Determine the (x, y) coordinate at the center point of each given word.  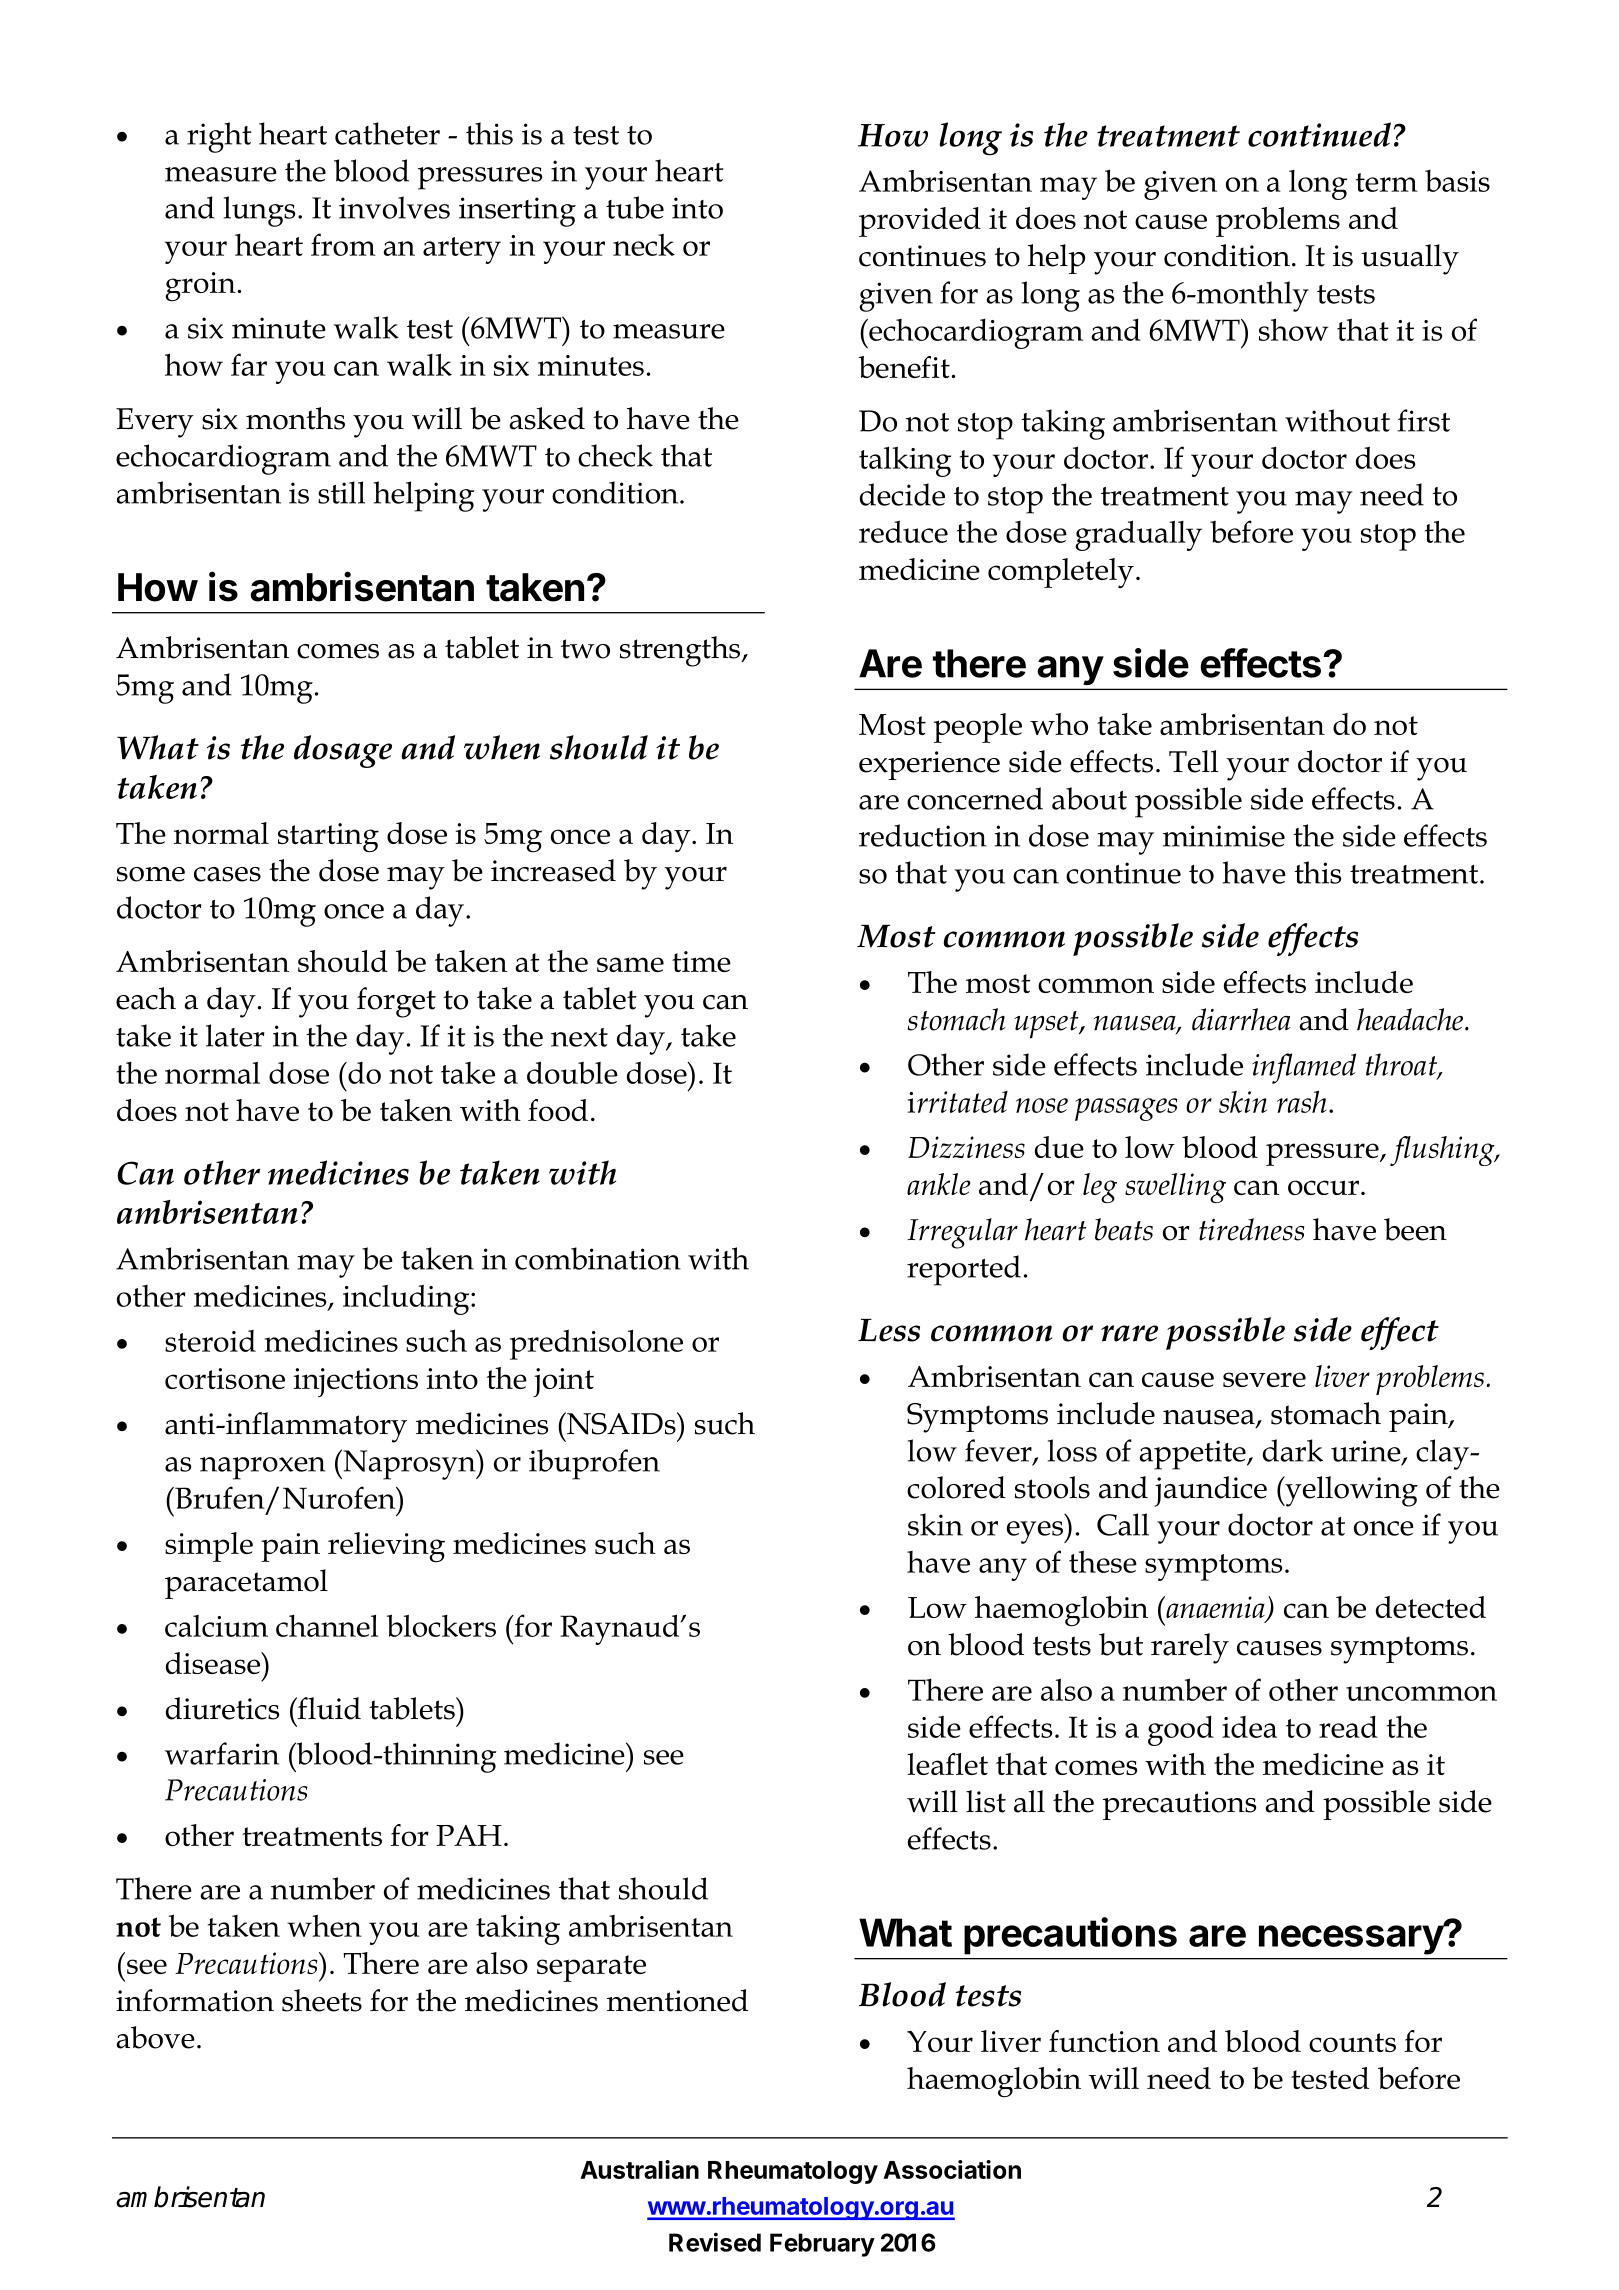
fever (999, 1451)
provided (920, 222)
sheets (322, 2000)
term (1387, 182)
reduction (923, 835)
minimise (1224, 836)
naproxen (263, 1468)
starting (328, 838)
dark (1293, 1450)
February (822, 2245)
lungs (259, 211)
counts (1352, 2042)
